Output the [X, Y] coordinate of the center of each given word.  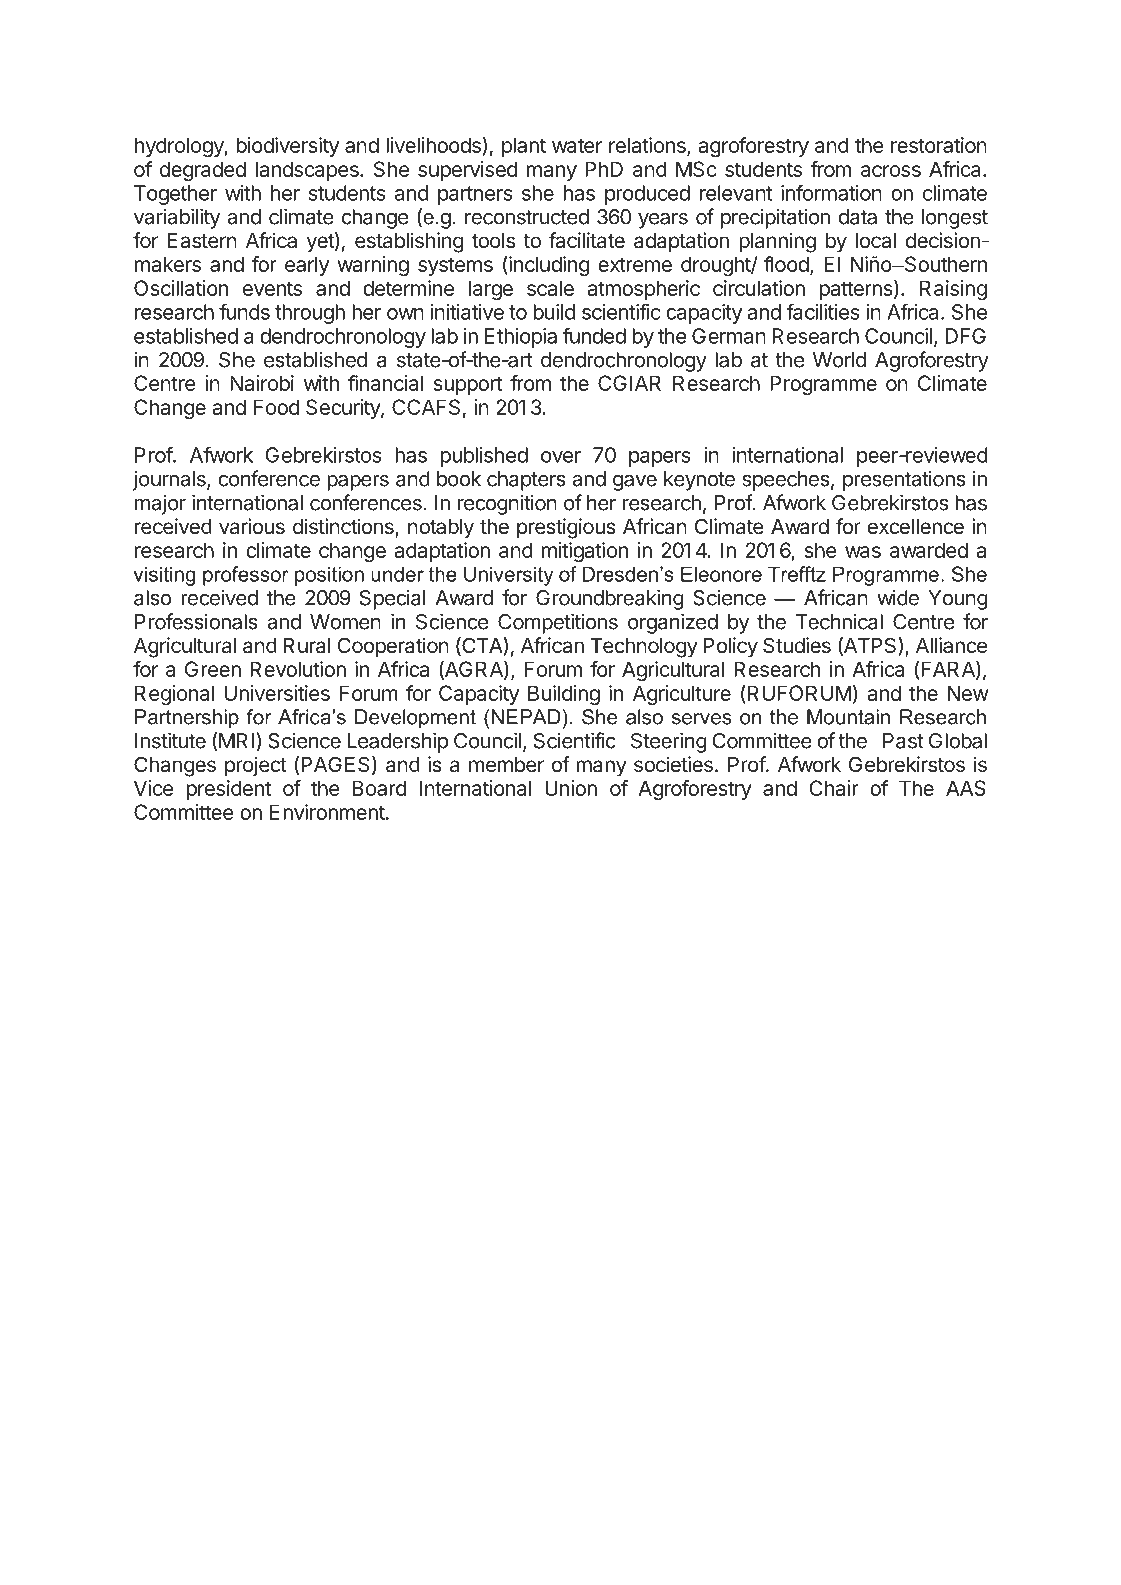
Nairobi [262, 383]
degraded [203, 171]
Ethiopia [521, 338]
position [329, 576]
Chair [834, 788]
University [508, 576]
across [891, 171]
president [229, 790]
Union [571, 788]
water [577, 145]
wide [898, 597]
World [839, 360]
